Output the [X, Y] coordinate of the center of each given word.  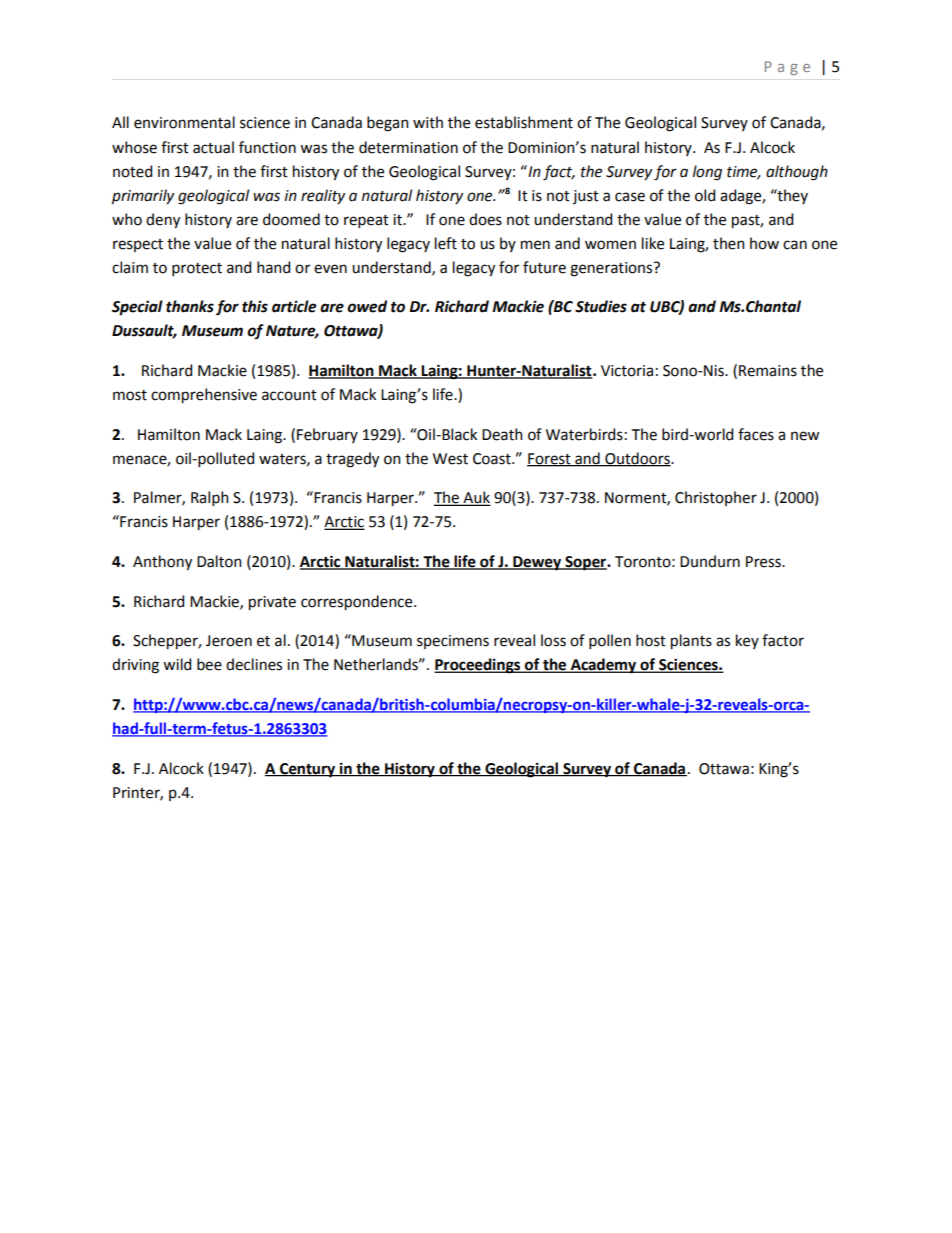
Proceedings [478, 666]
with [428, 122]
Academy [603, 666]
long [707, 173]
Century [308, 770]
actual [213, 147]
